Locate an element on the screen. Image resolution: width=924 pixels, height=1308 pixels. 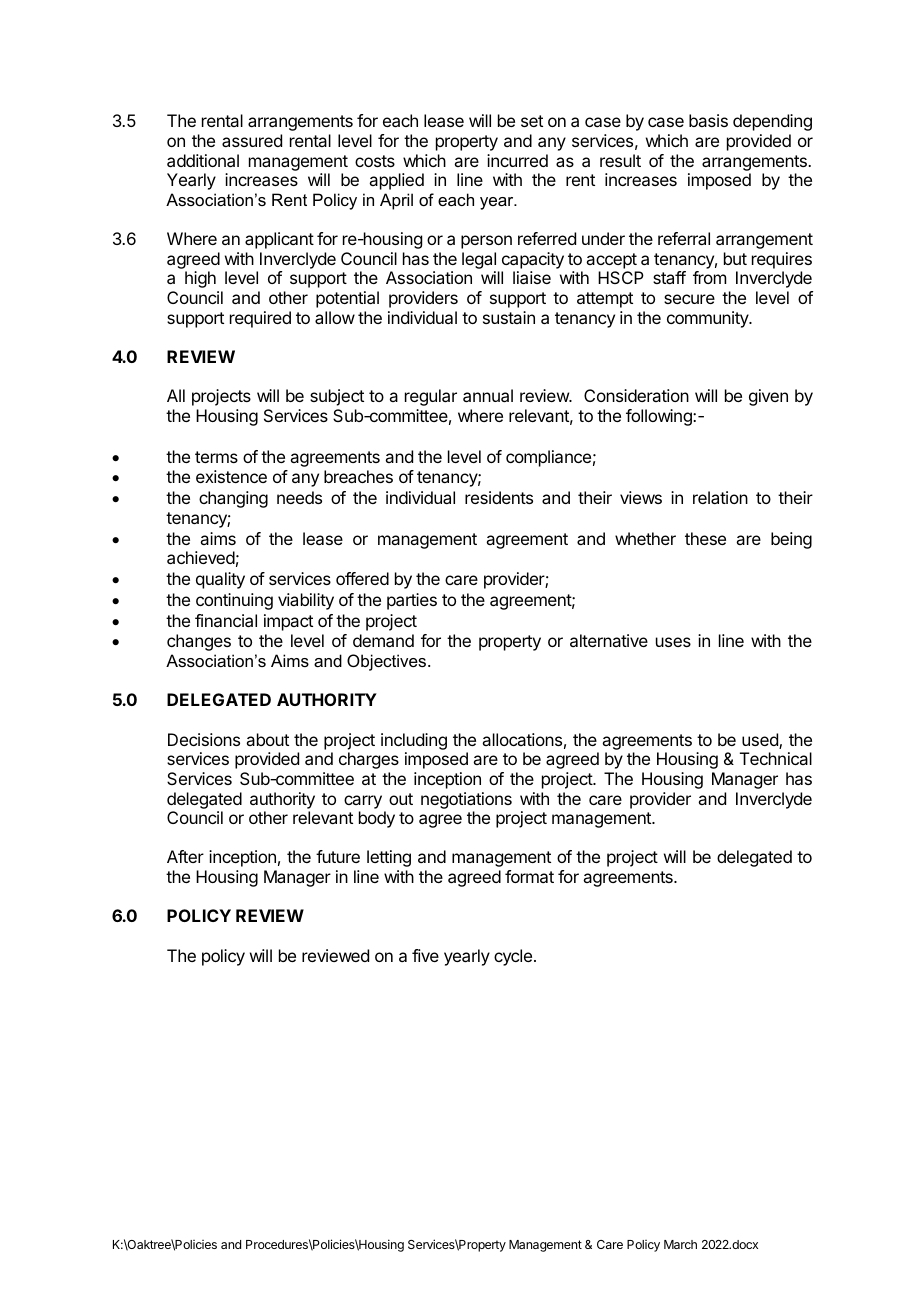
about is located at coordinates (267, 739).
